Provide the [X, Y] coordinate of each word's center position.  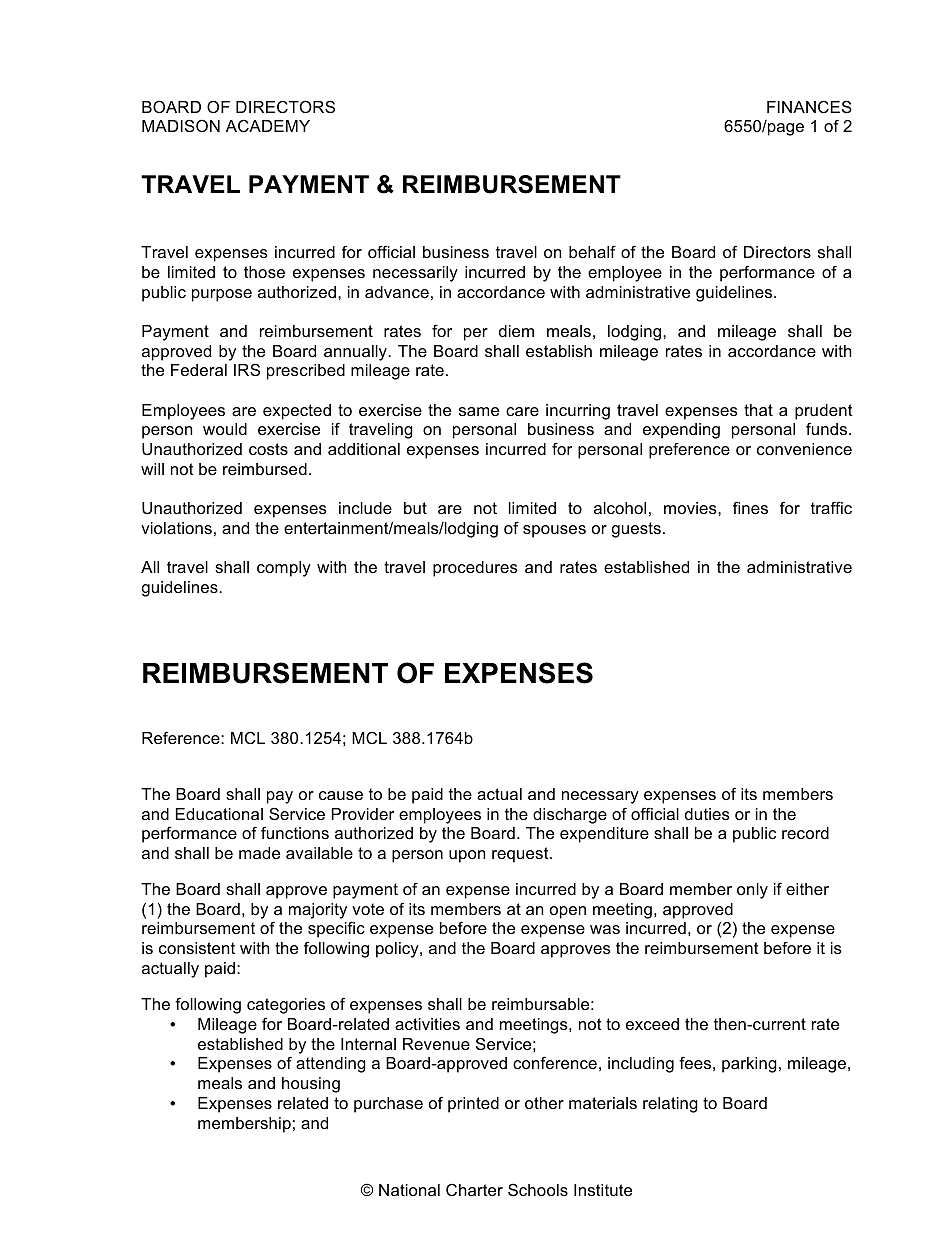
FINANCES [809, 106]
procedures [475, 569]
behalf [592, 251]
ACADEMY [268, 125]
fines [750, 507]
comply [284, 569]
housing [311, 1085]
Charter [474, 1190]
